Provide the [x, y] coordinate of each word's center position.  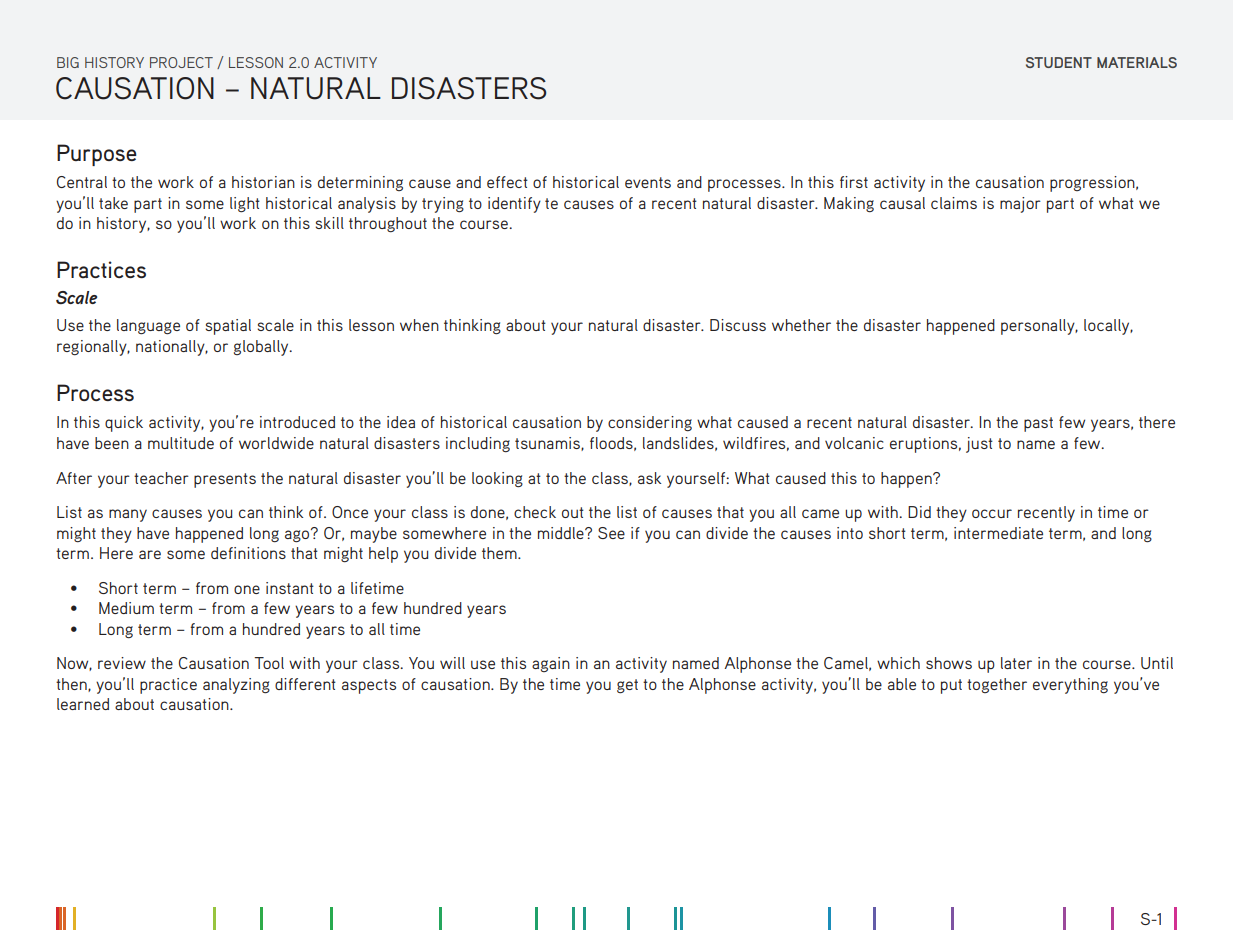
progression [1093, 184]
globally [262, 348]
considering [650, 424]
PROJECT [181, 62]
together [997, 685]
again [551, 664]
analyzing [236, 686]
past [1038, 424]
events [648, 182]
